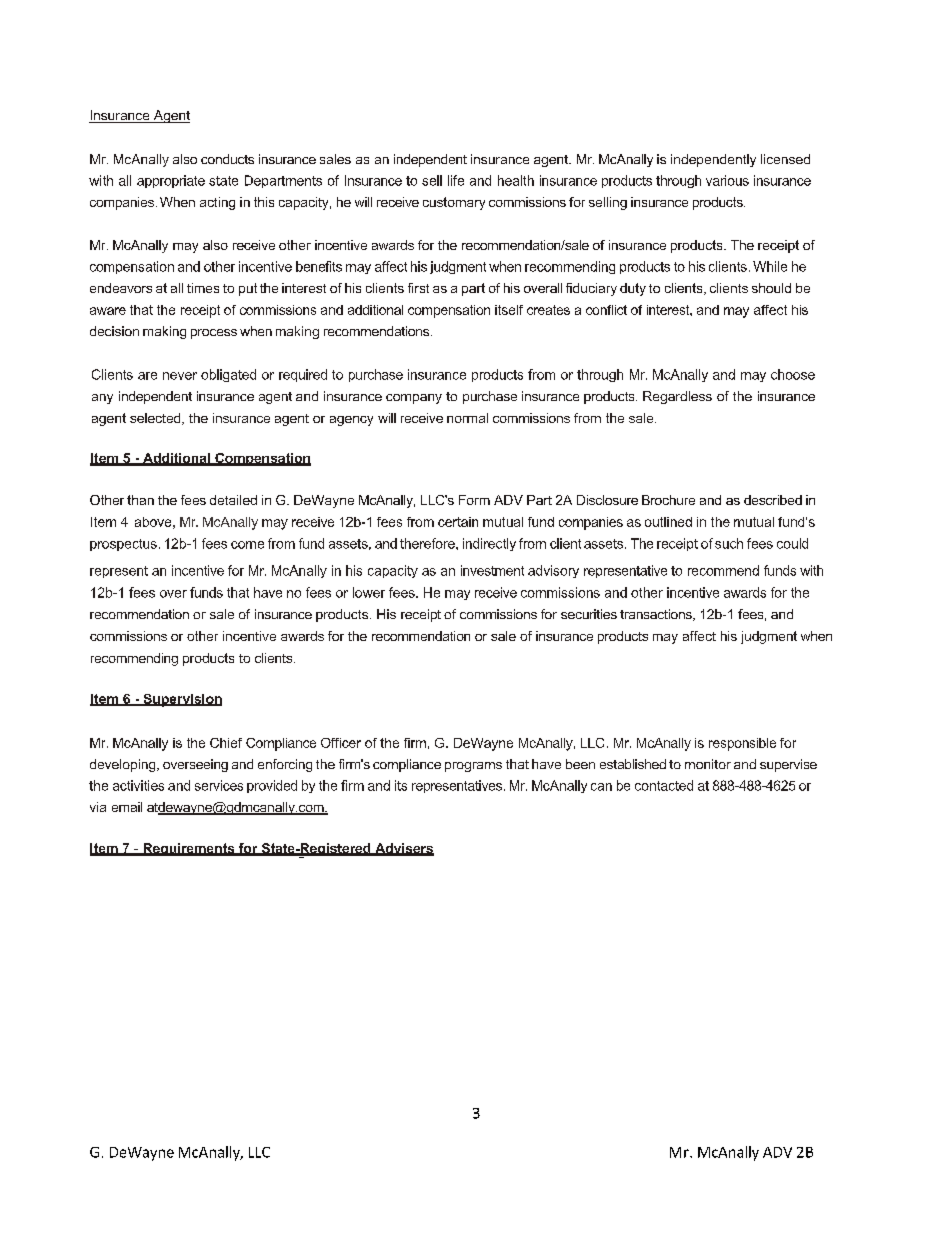 The image size is (952, 1233). I want to click on appropriate, so click(171, 181).
